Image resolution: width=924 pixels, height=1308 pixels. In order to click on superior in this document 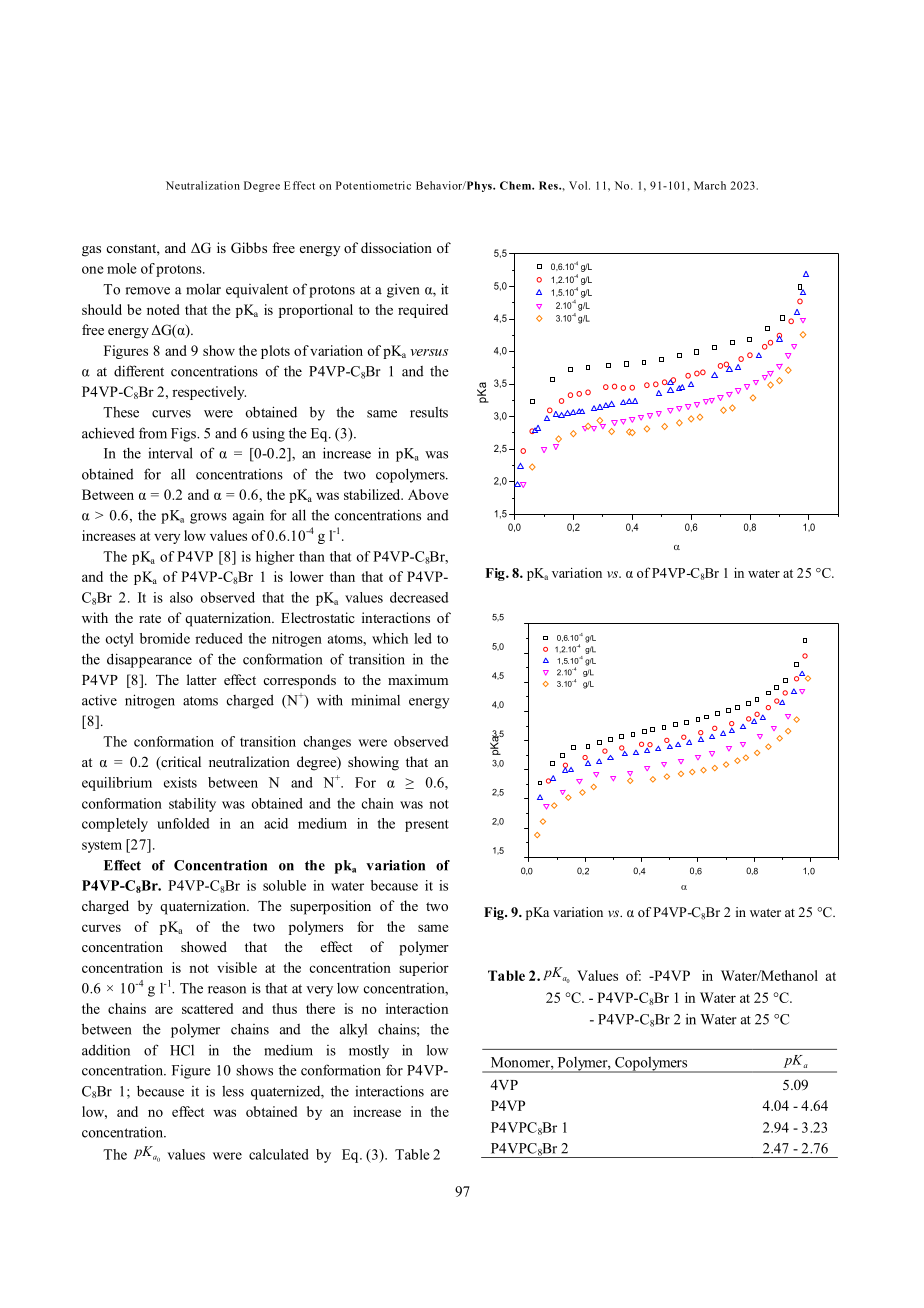, I will do `click(424, 969)`.
